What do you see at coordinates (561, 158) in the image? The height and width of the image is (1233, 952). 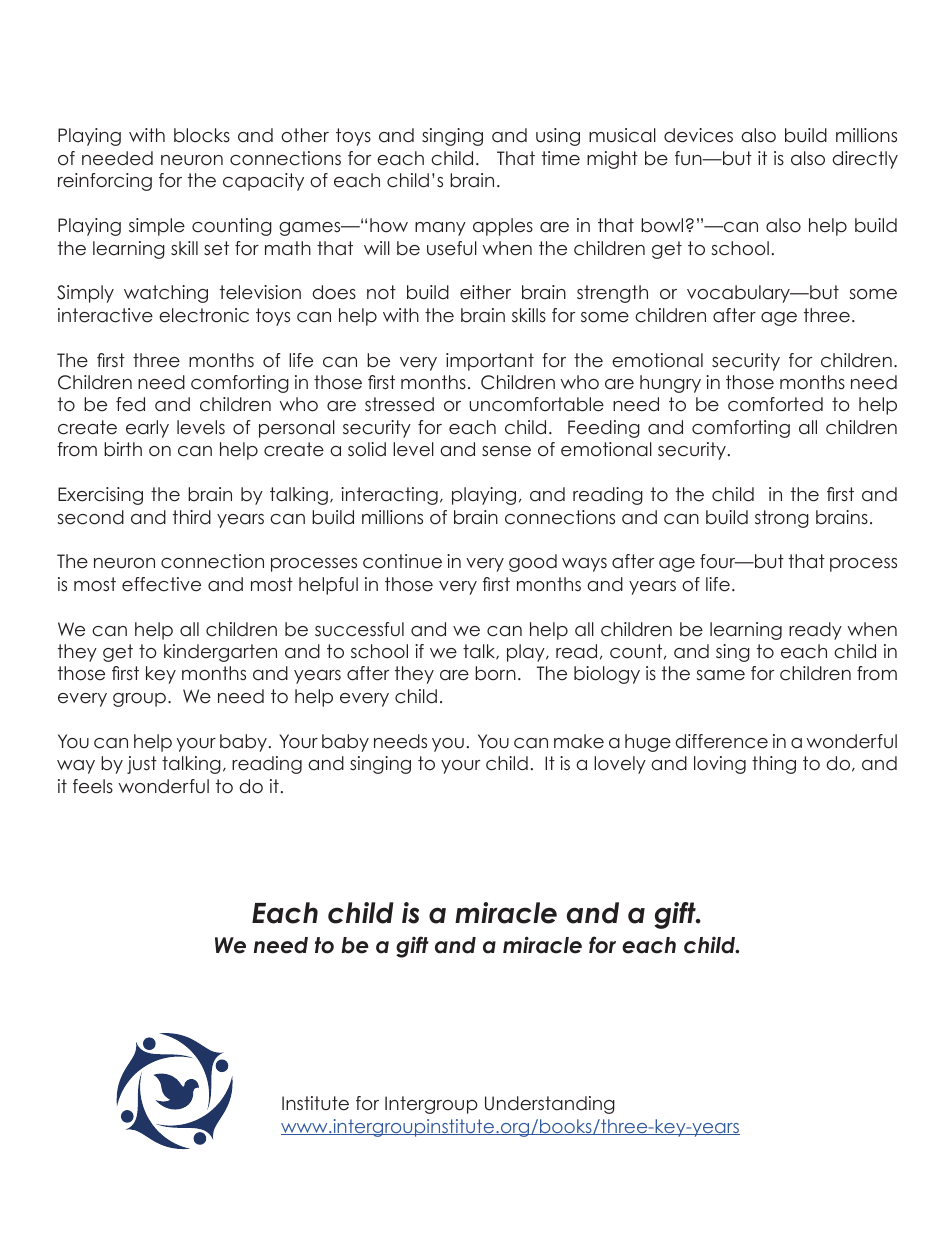 I see `time` at bounding box center [561, 158].
